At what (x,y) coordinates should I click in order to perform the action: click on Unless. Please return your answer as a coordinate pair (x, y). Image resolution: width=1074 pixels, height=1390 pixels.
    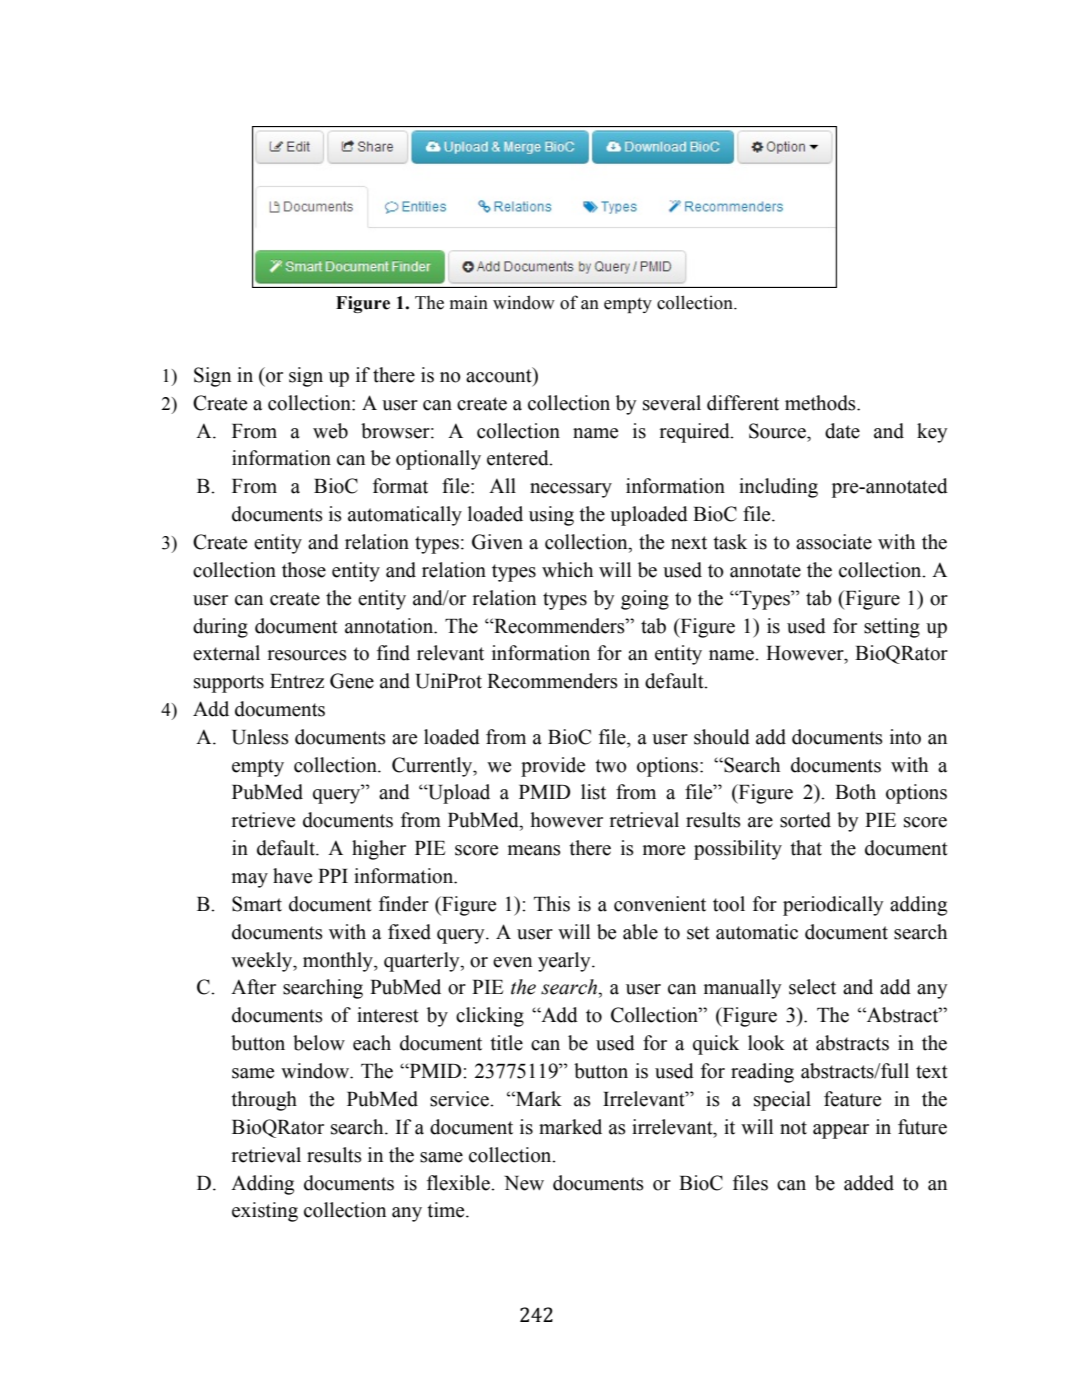
    Looking at the image, I should click on (260, 737).
